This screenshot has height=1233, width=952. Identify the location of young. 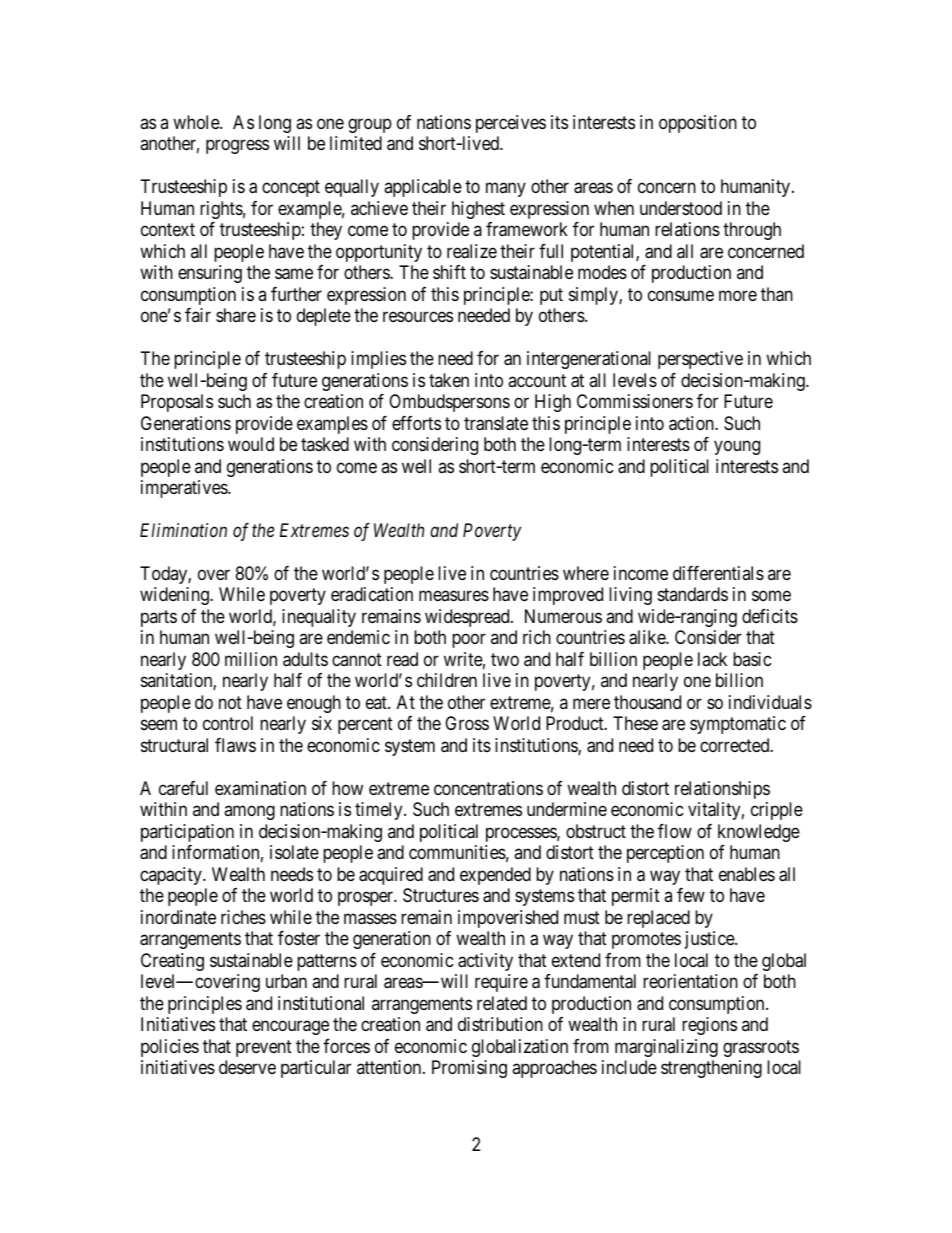
(737, 447).
